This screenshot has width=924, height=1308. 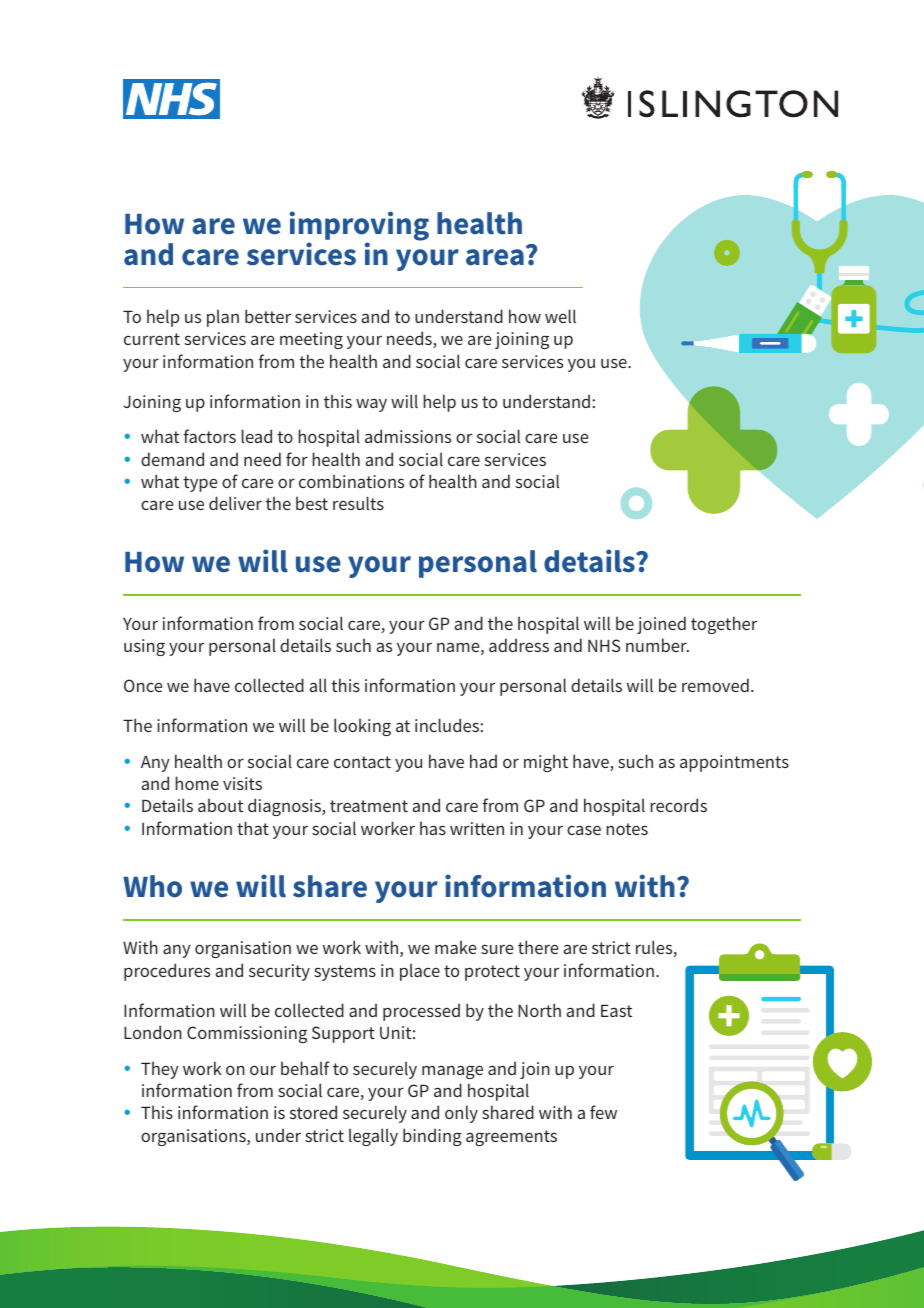 I want to click on deliver, so click(x=235, y=503).
